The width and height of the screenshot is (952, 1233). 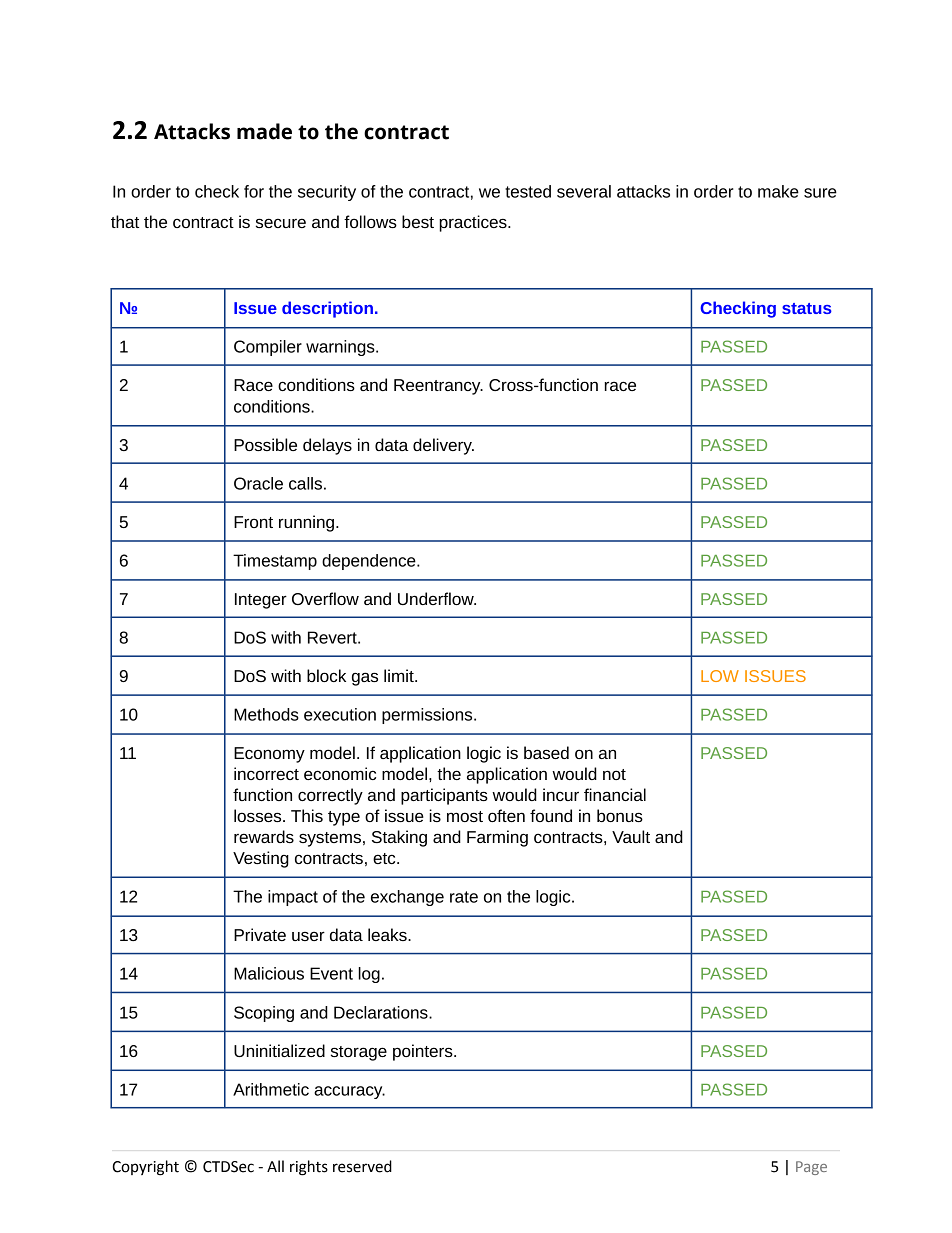 I want to click on Integer, so click(x=261, y=601).
